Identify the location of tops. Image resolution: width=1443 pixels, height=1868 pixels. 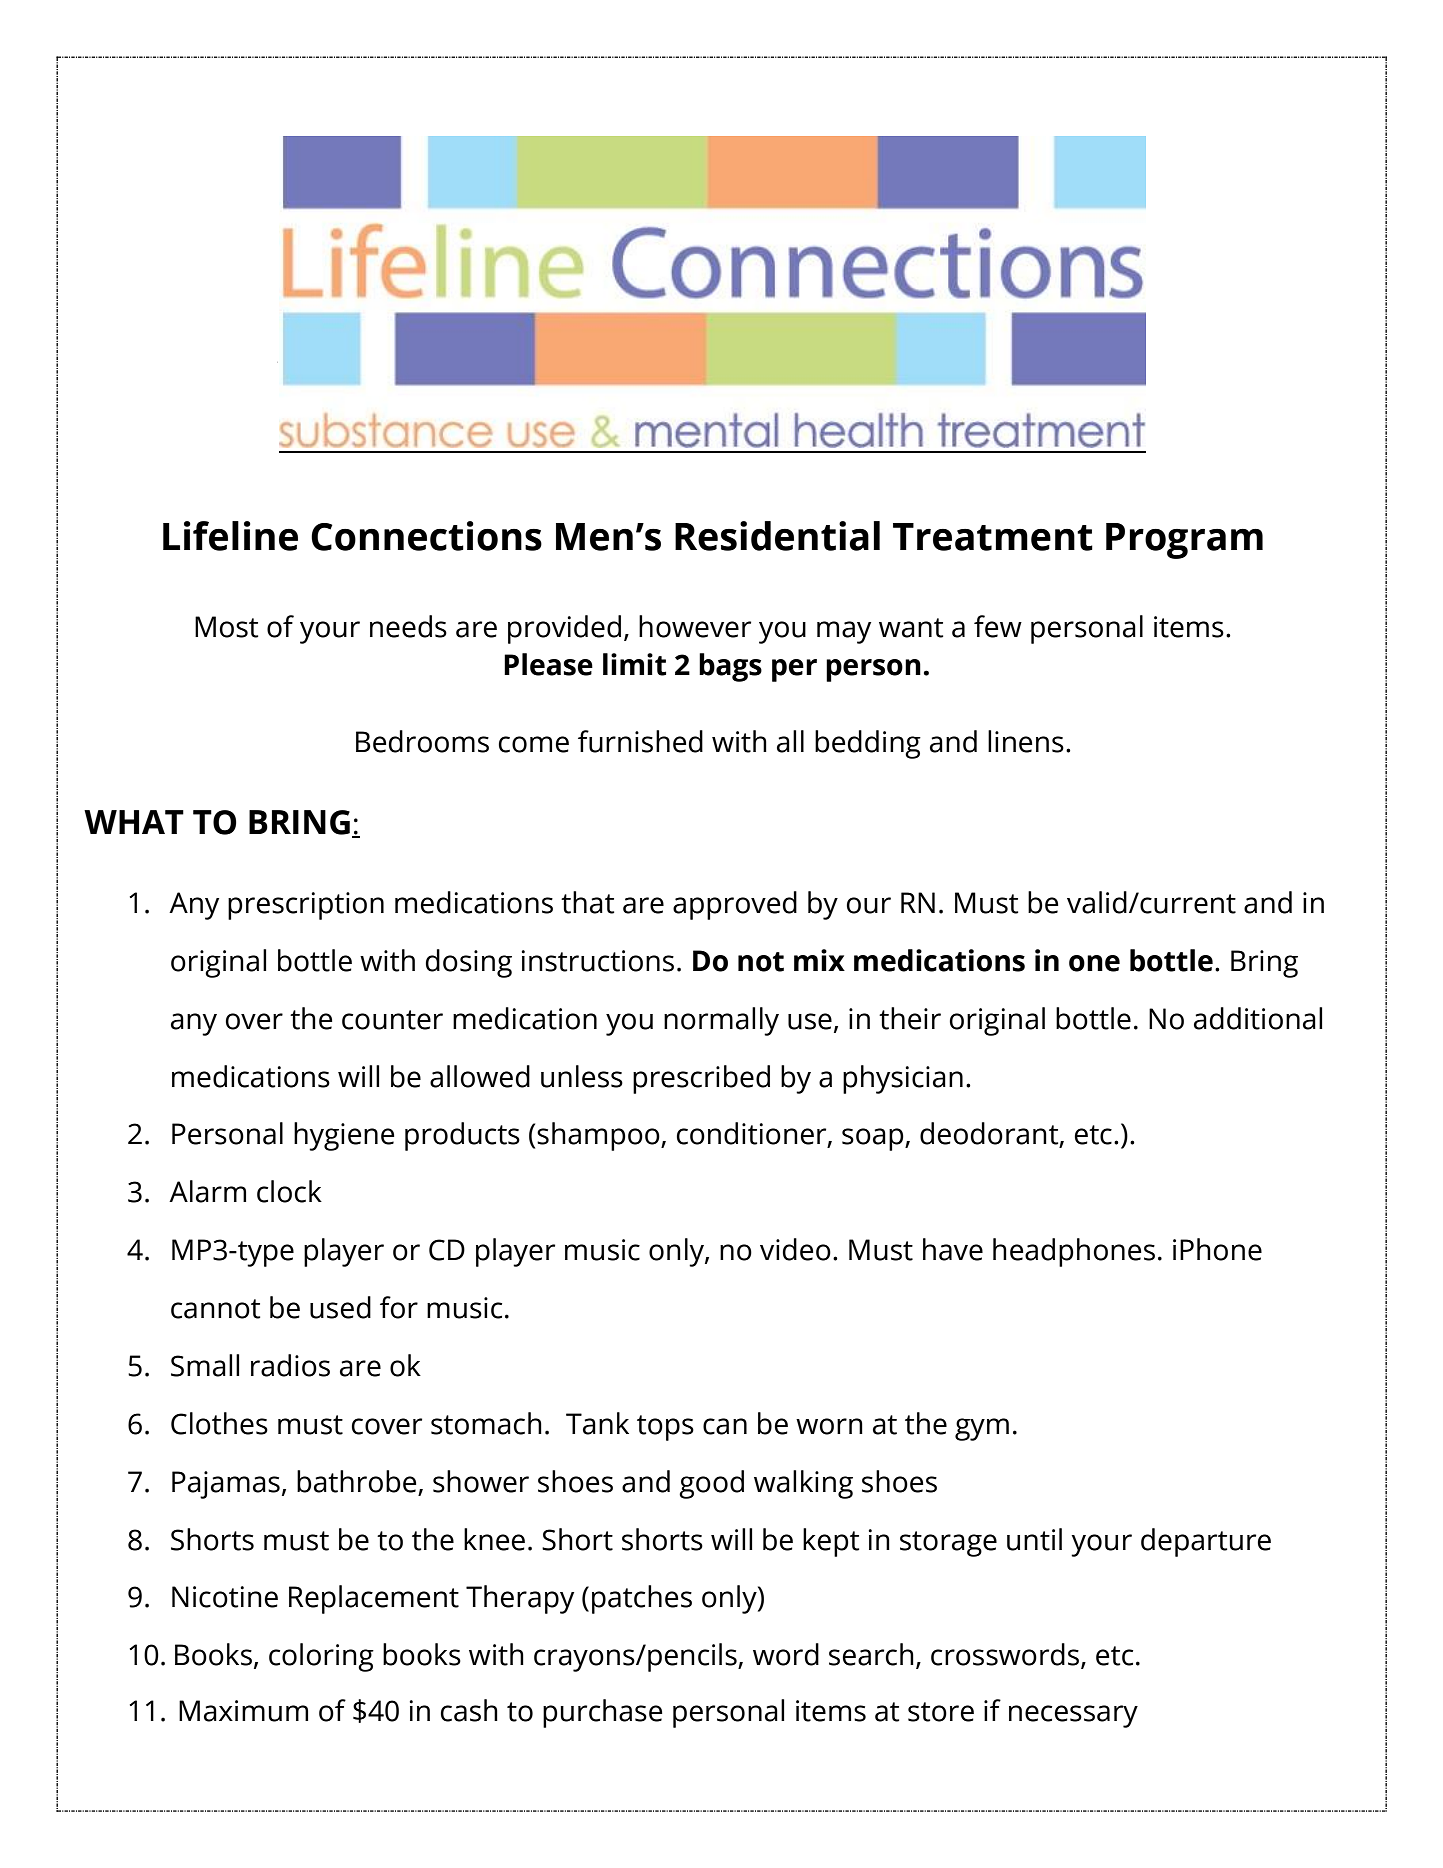
(665, 1428).
